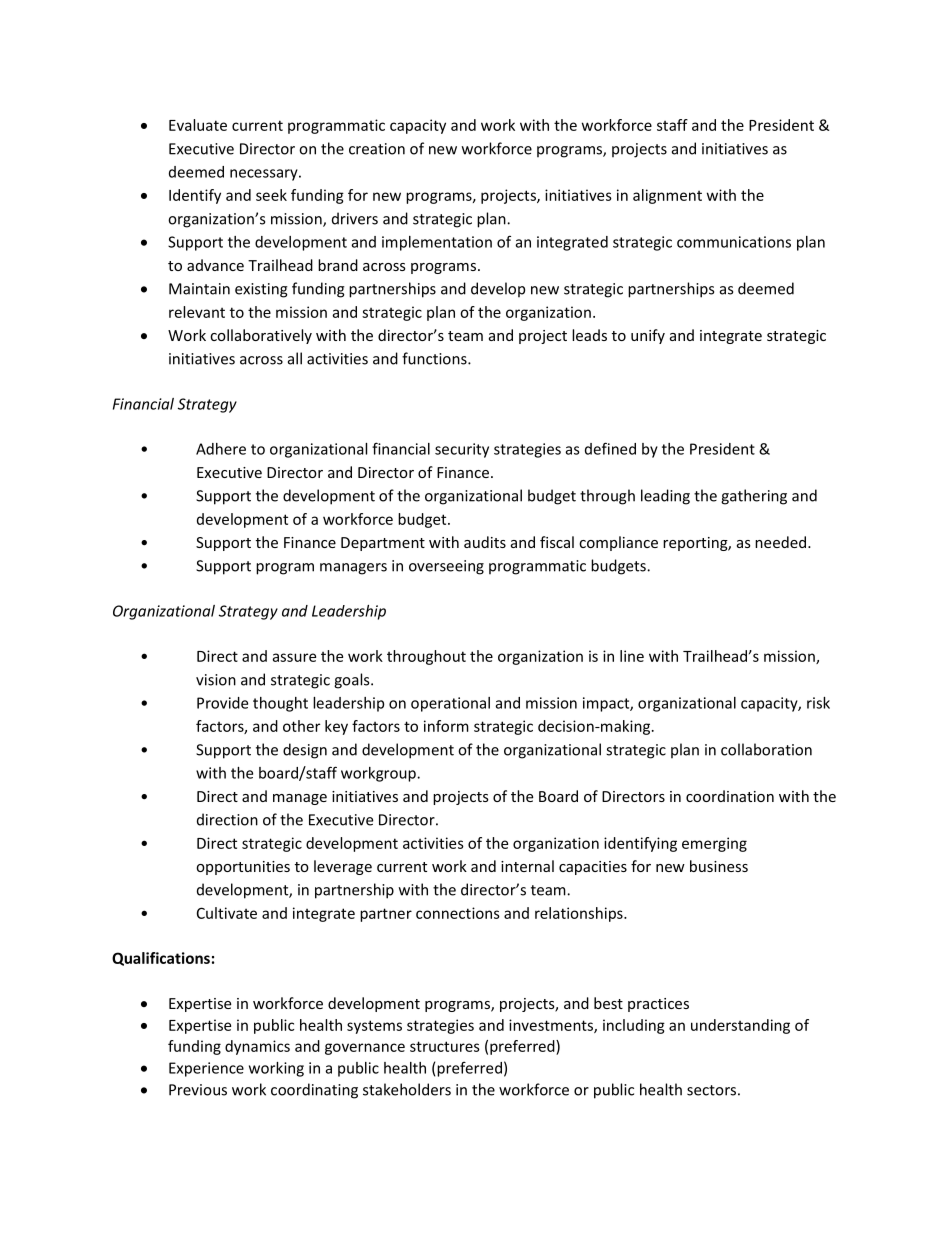 Image resolution: width=952 pixels, height=1233 pixels. I want to click on overseeing, so click(446, 567).
